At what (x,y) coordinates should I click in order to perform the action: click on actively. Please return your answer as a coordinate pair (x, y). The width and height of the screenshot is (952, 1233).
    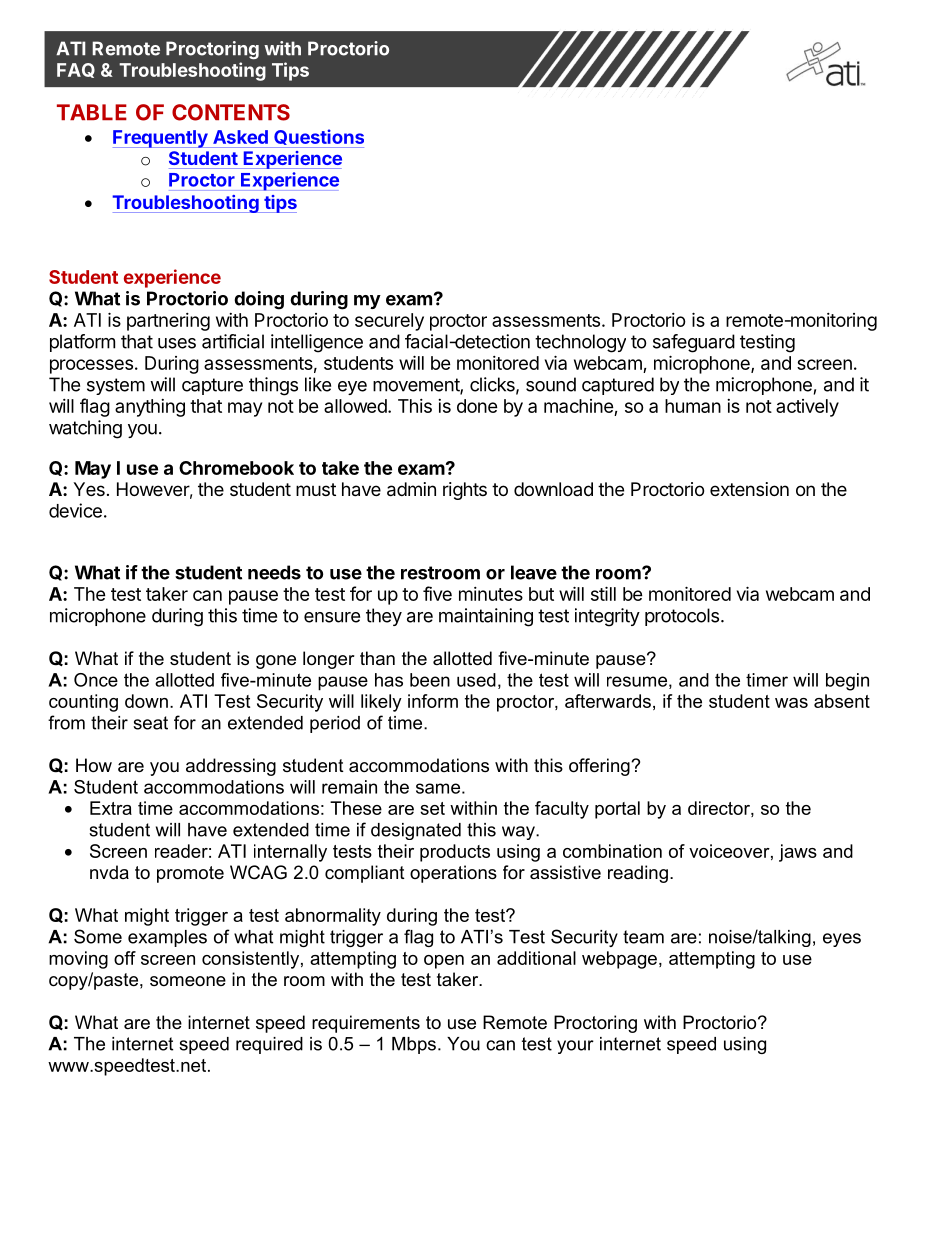
    Looking at the image, I should click on (807, 408).
